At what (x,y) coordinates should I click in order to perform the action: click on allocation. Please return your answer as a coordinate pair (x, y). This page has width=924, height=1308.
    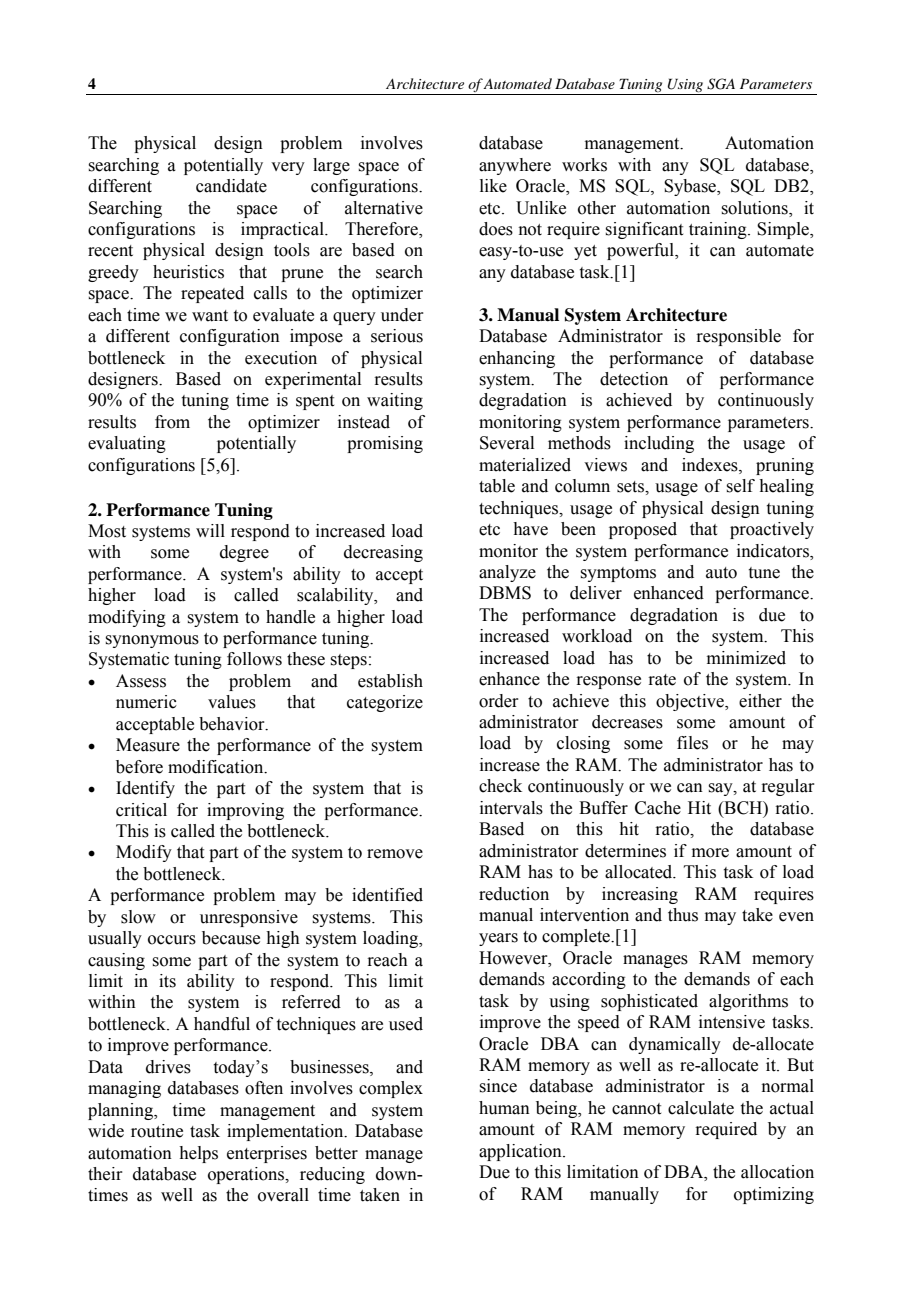
    Looking at the image, I should click on (777, 1172).
